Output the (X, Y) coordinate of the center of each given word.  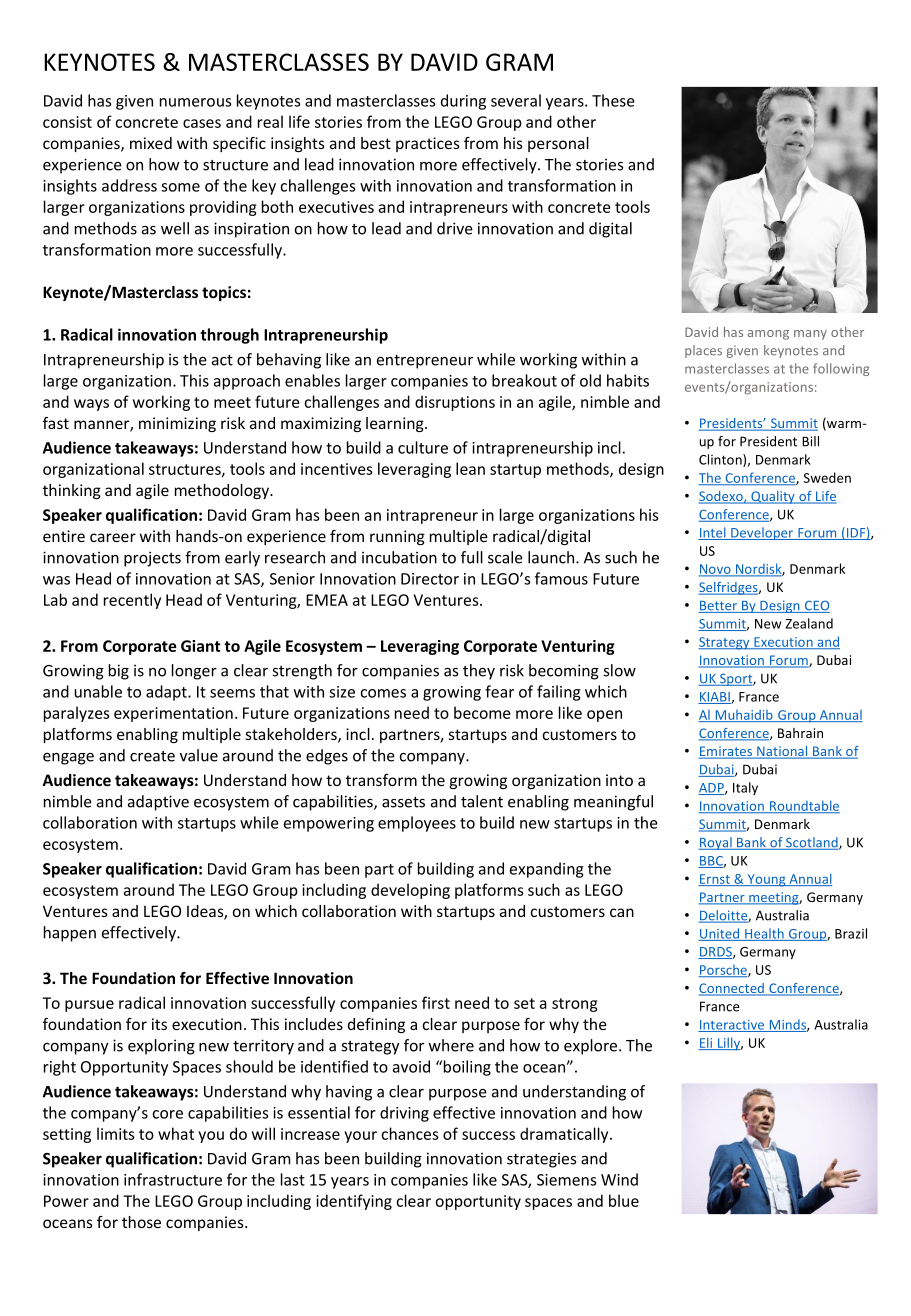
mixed (151, 143)
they (479, 672)
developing (410, 891)
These (613, 100)
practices (428, 144)
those (141, 1222)
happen (70, 934)
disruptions (455, 403)
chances (410, 1133)
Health (764, 934)
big (119, 672)
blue (624, 1200)
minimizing (177, 424)
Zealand (809, 623)
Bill (810, 441)
